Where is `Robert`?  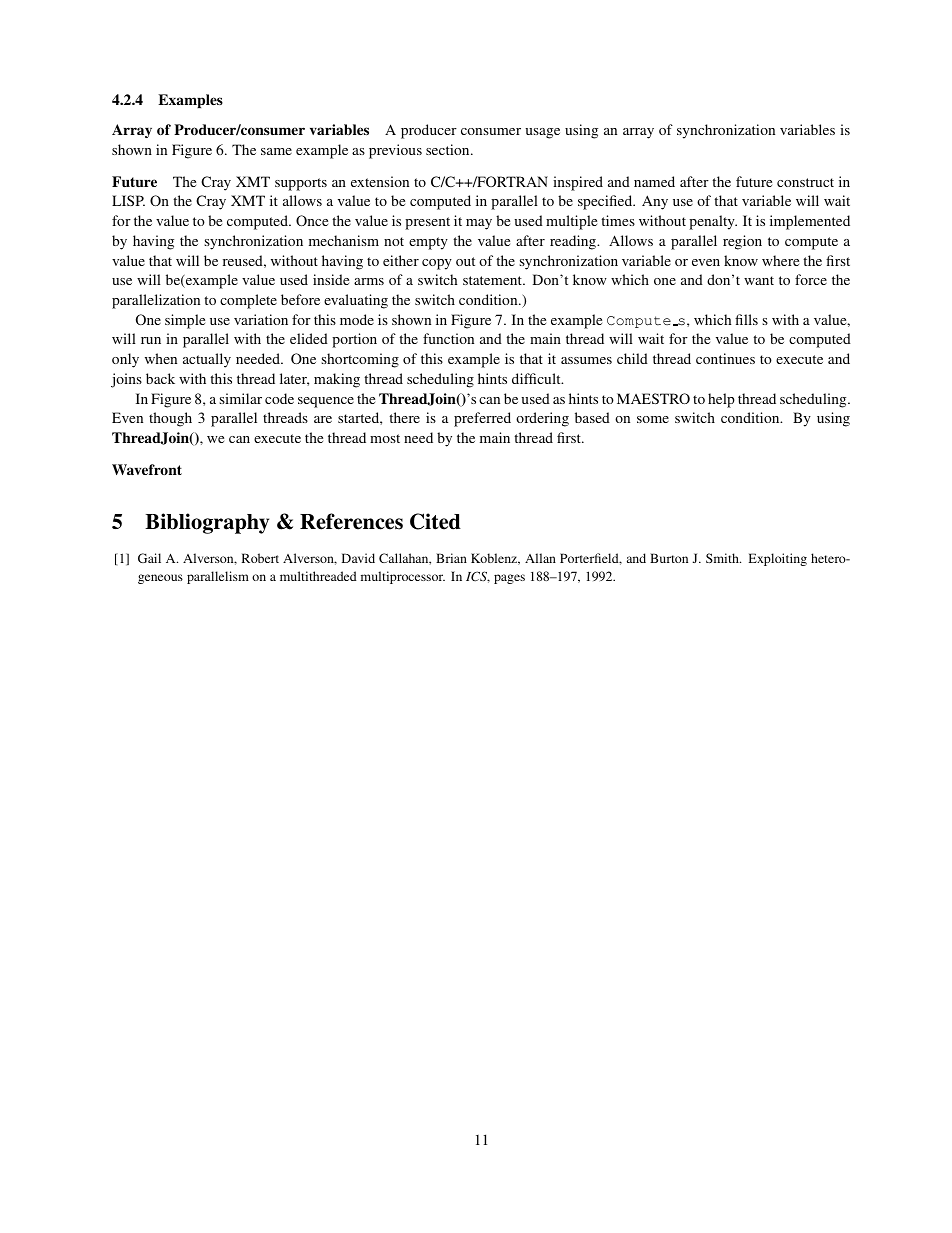 Robert is located at coordinates (260, 558).
